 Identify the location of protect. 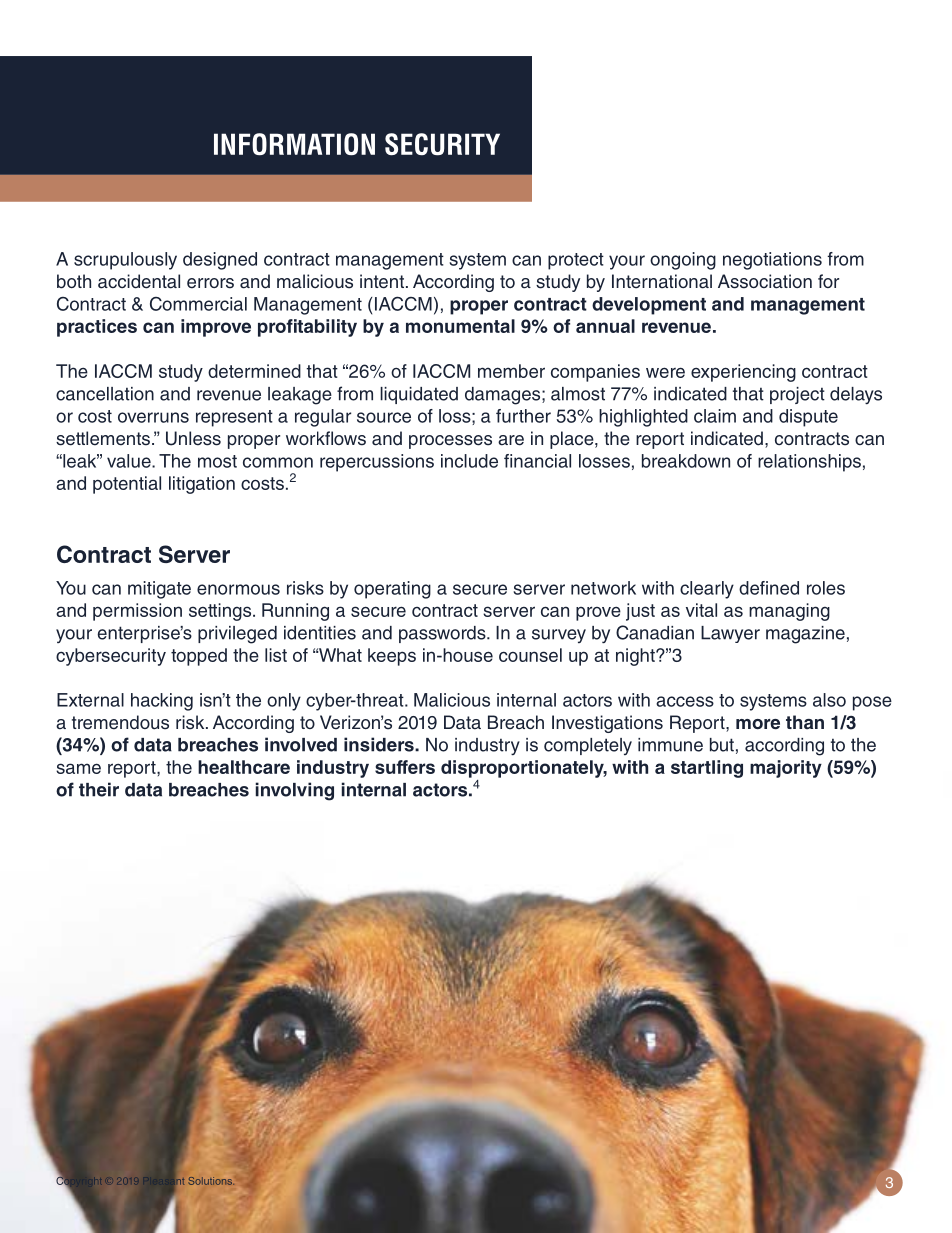
(576, 261).
